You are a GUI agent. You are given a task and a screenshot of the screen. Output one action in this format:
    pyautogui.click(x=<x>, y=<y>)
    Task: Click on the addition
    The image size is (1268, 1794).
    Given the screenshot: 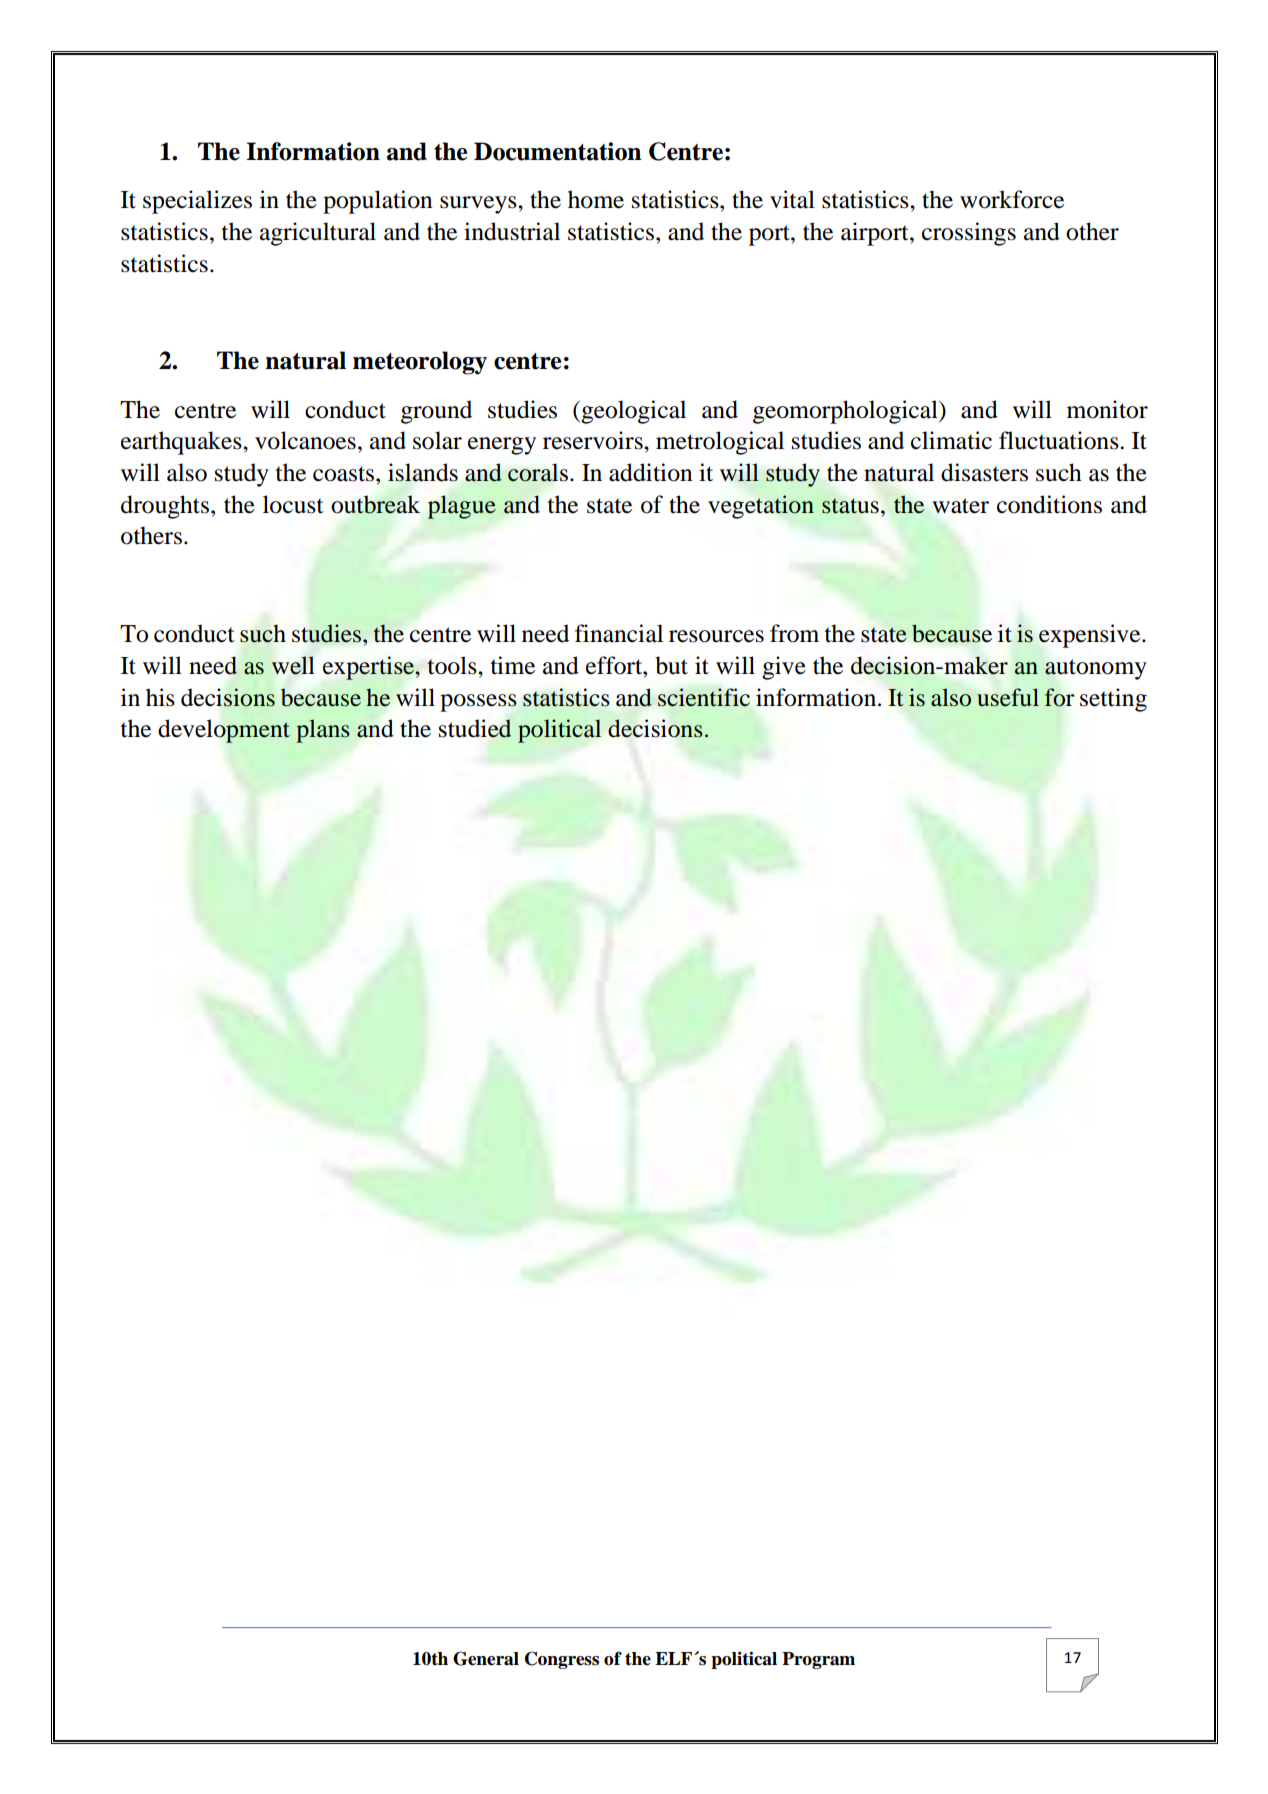 What is the action you would take?
    pyautogui.click(x=651, y=472)
